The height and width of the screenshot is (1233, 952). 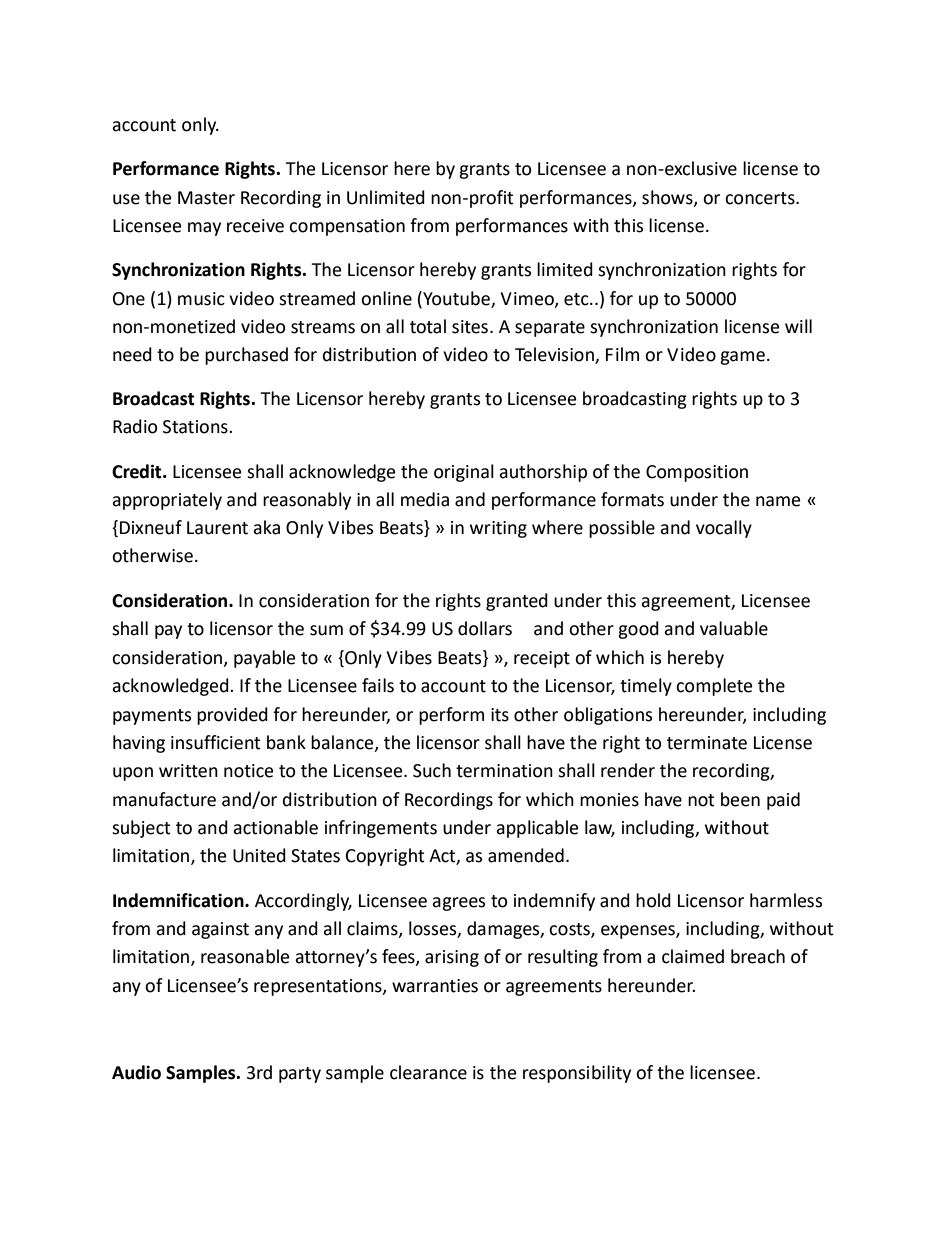 What do you see at coordinates (196, 427) in the screenshot?
I see `Stations` at bounding box center [196, 427].
